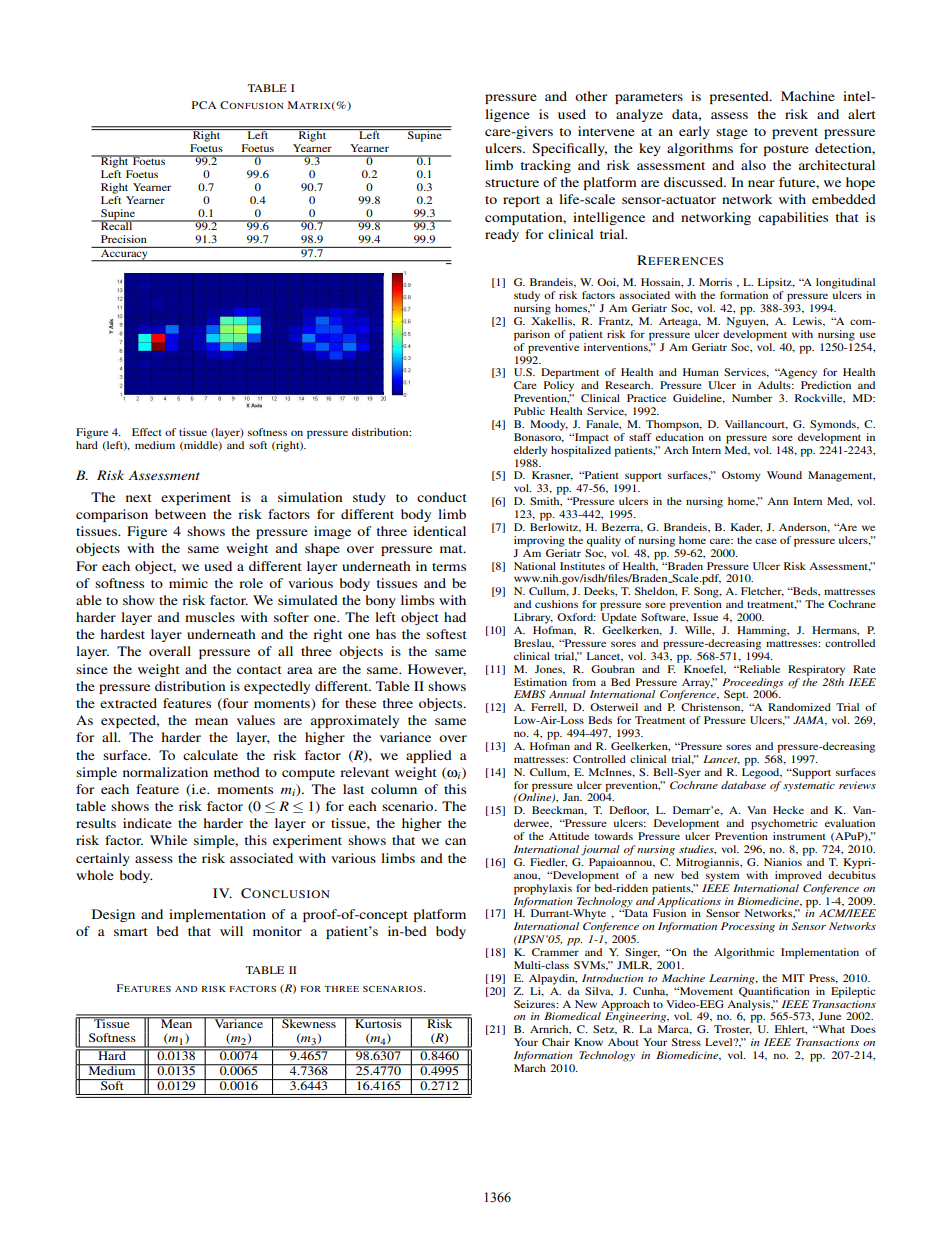  Describe the element at coordinates (204, 105) in the screenshot. I see `PCA` at that location.
